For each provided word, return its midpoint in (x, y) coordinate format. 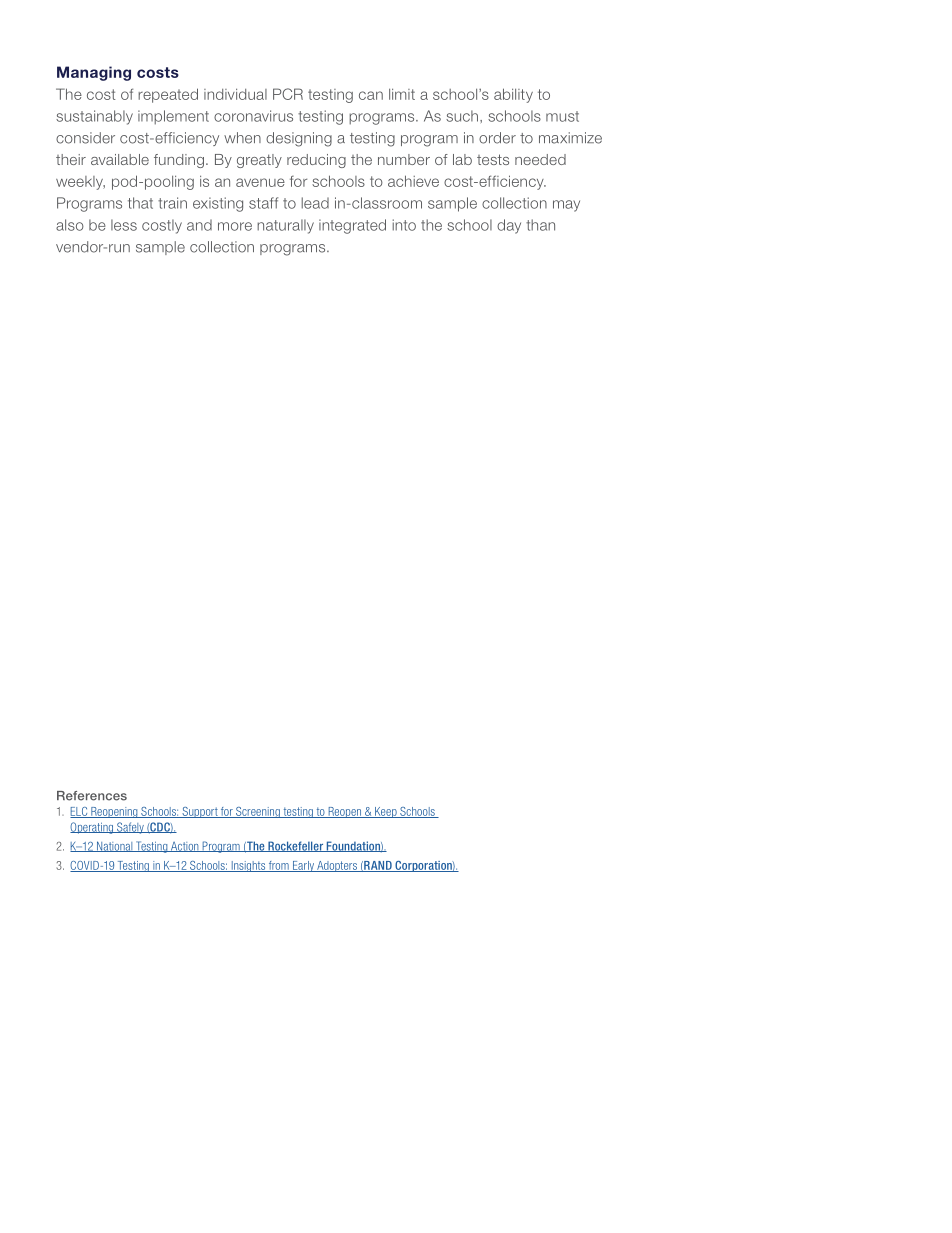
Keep (386, 812)
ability (513, 95)
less (124, 225)
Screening (258, 812)
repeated (168, 95)
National (115, 846)
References (92, 796)
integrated (352, 226)
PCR (288, 94)
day (509, 226)
